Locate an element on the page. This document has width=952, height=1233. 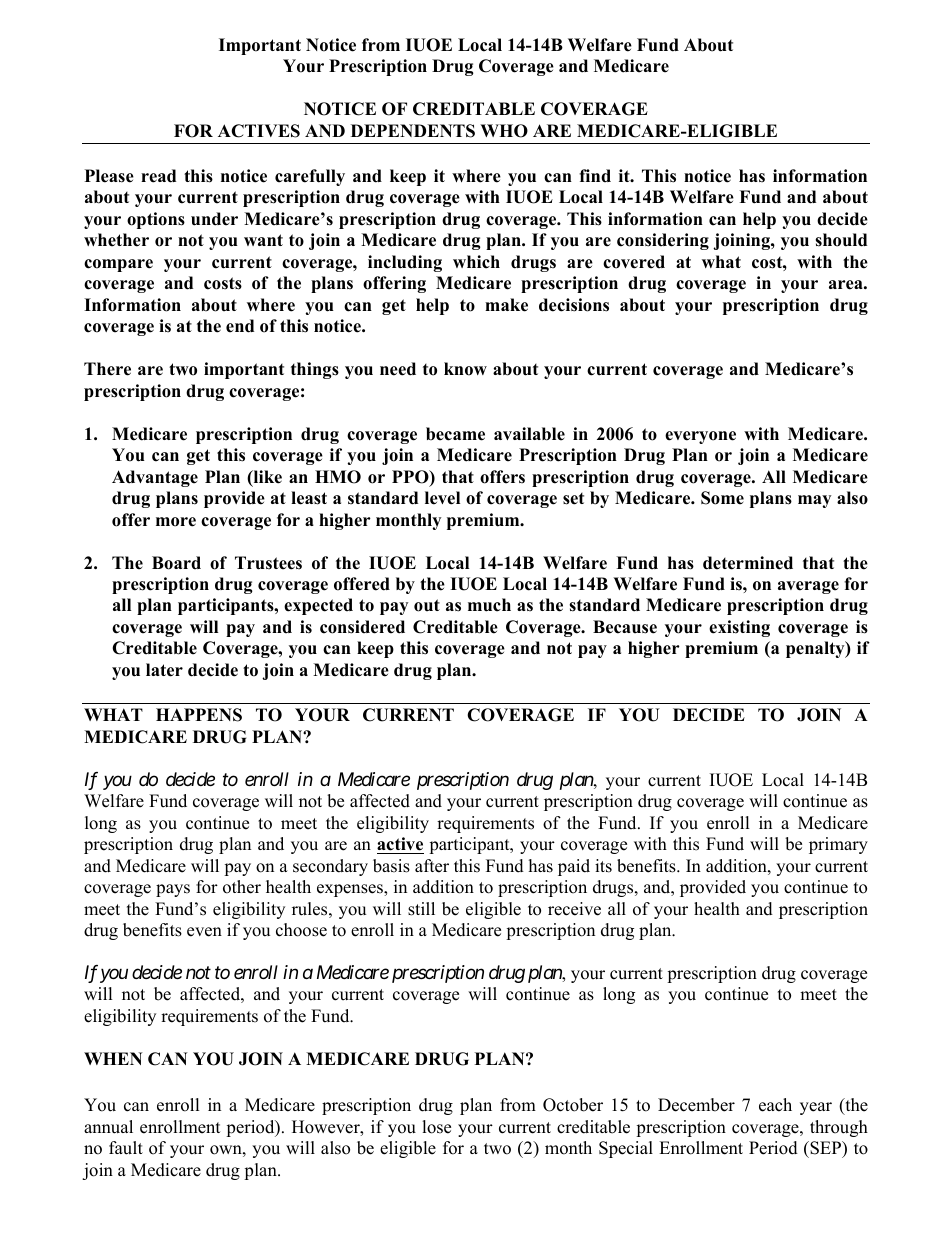
primary is located at coordinates (838, 845).
